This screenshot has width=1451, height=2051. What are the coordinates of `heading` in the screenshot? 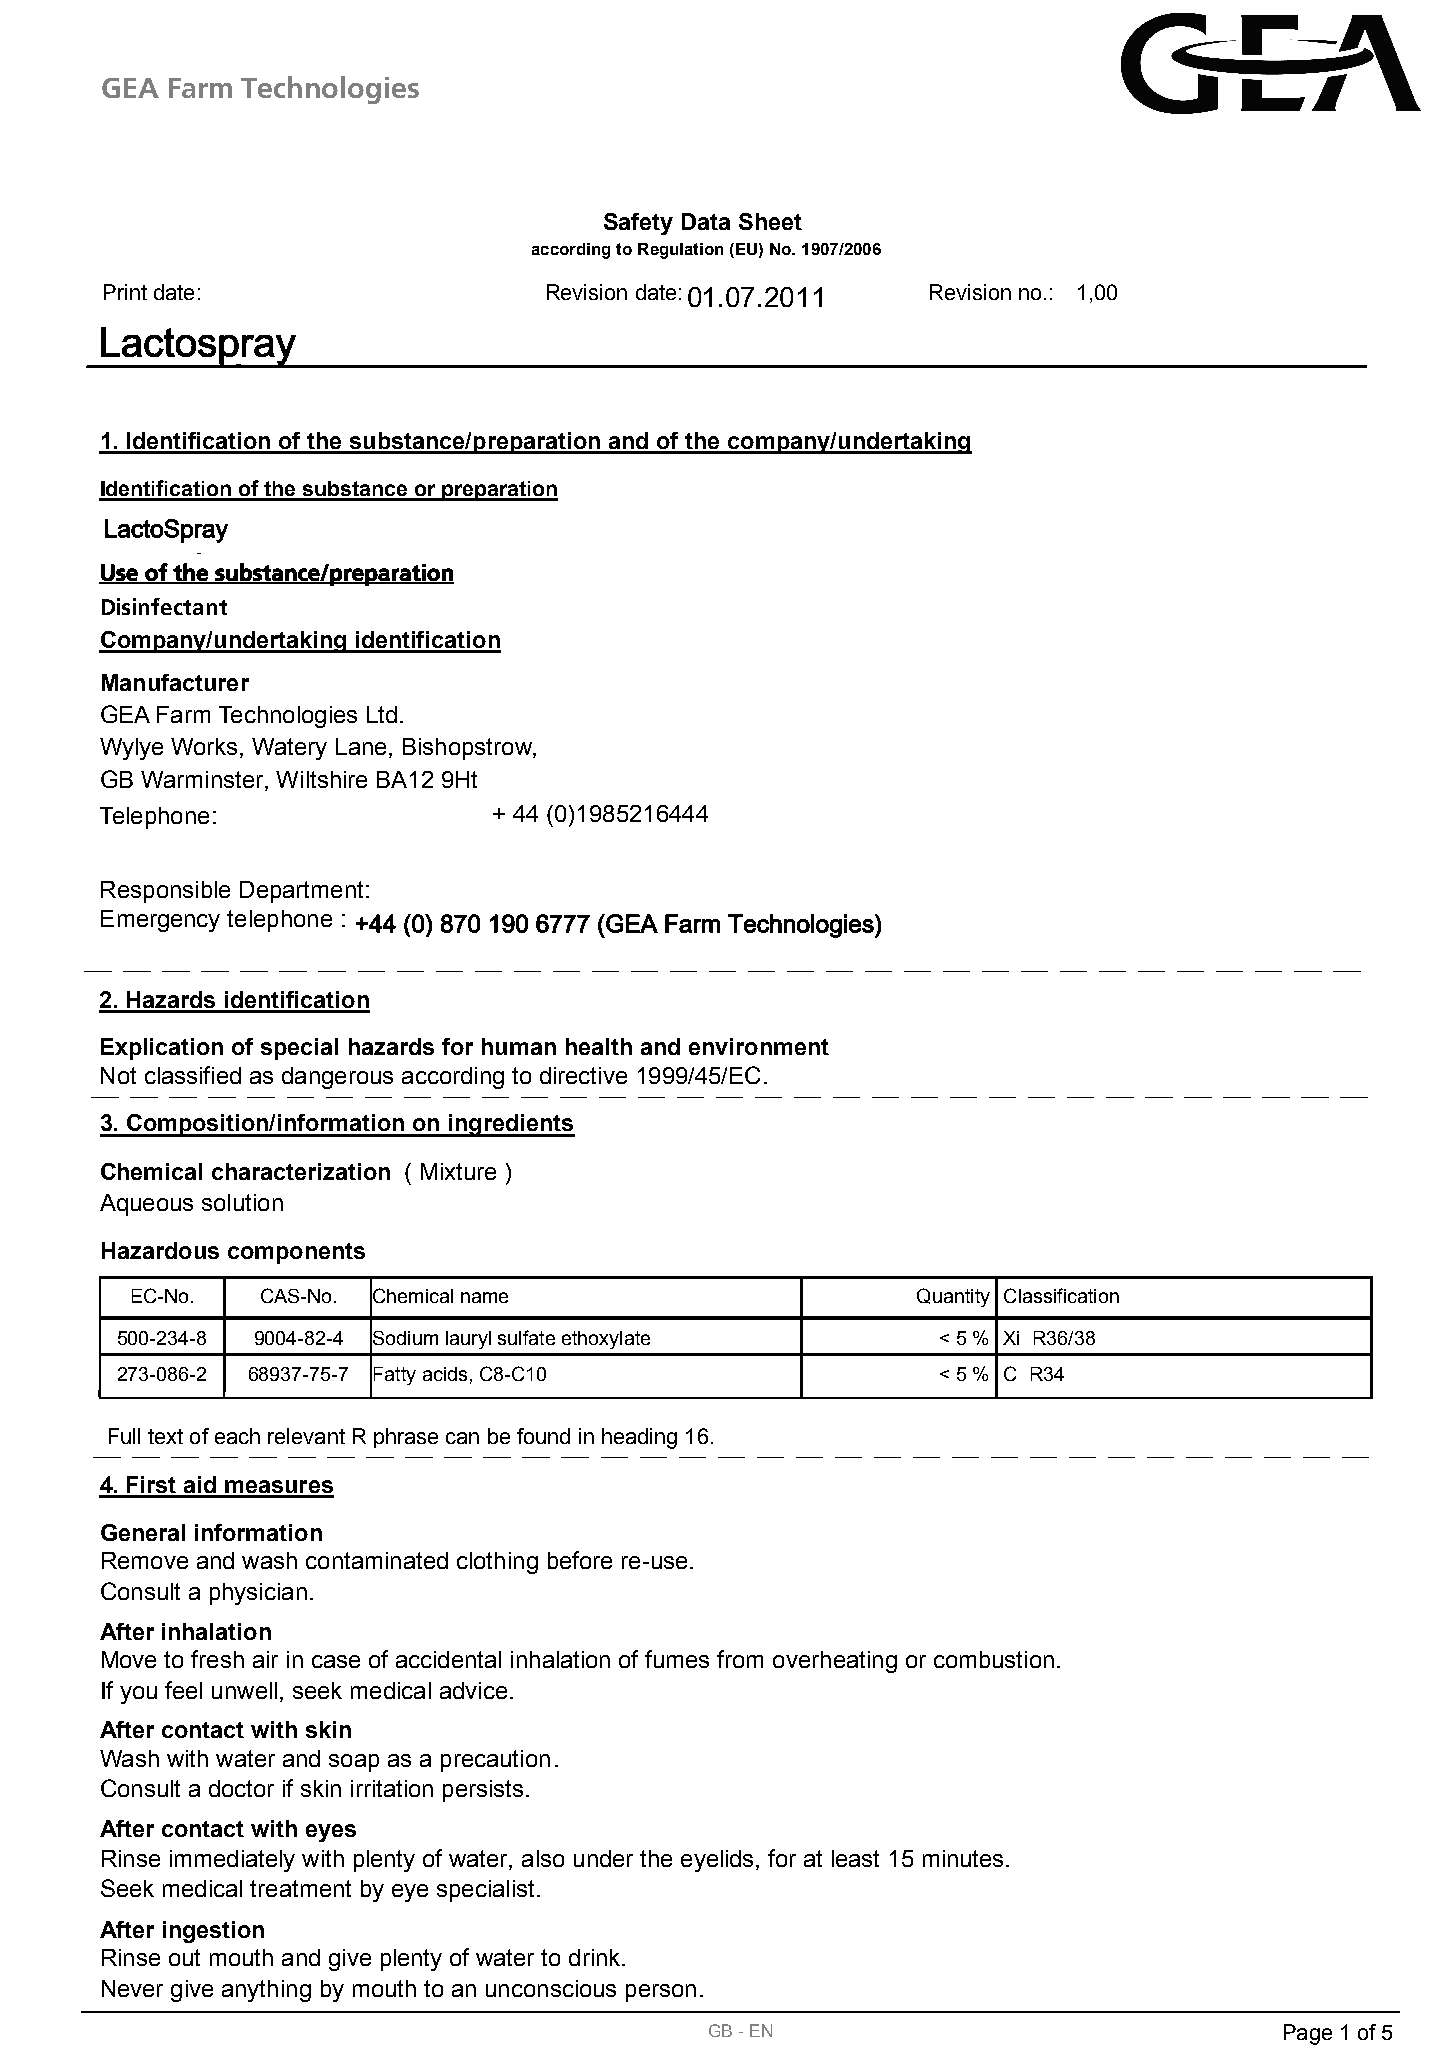 It's located at (639, 1438).
